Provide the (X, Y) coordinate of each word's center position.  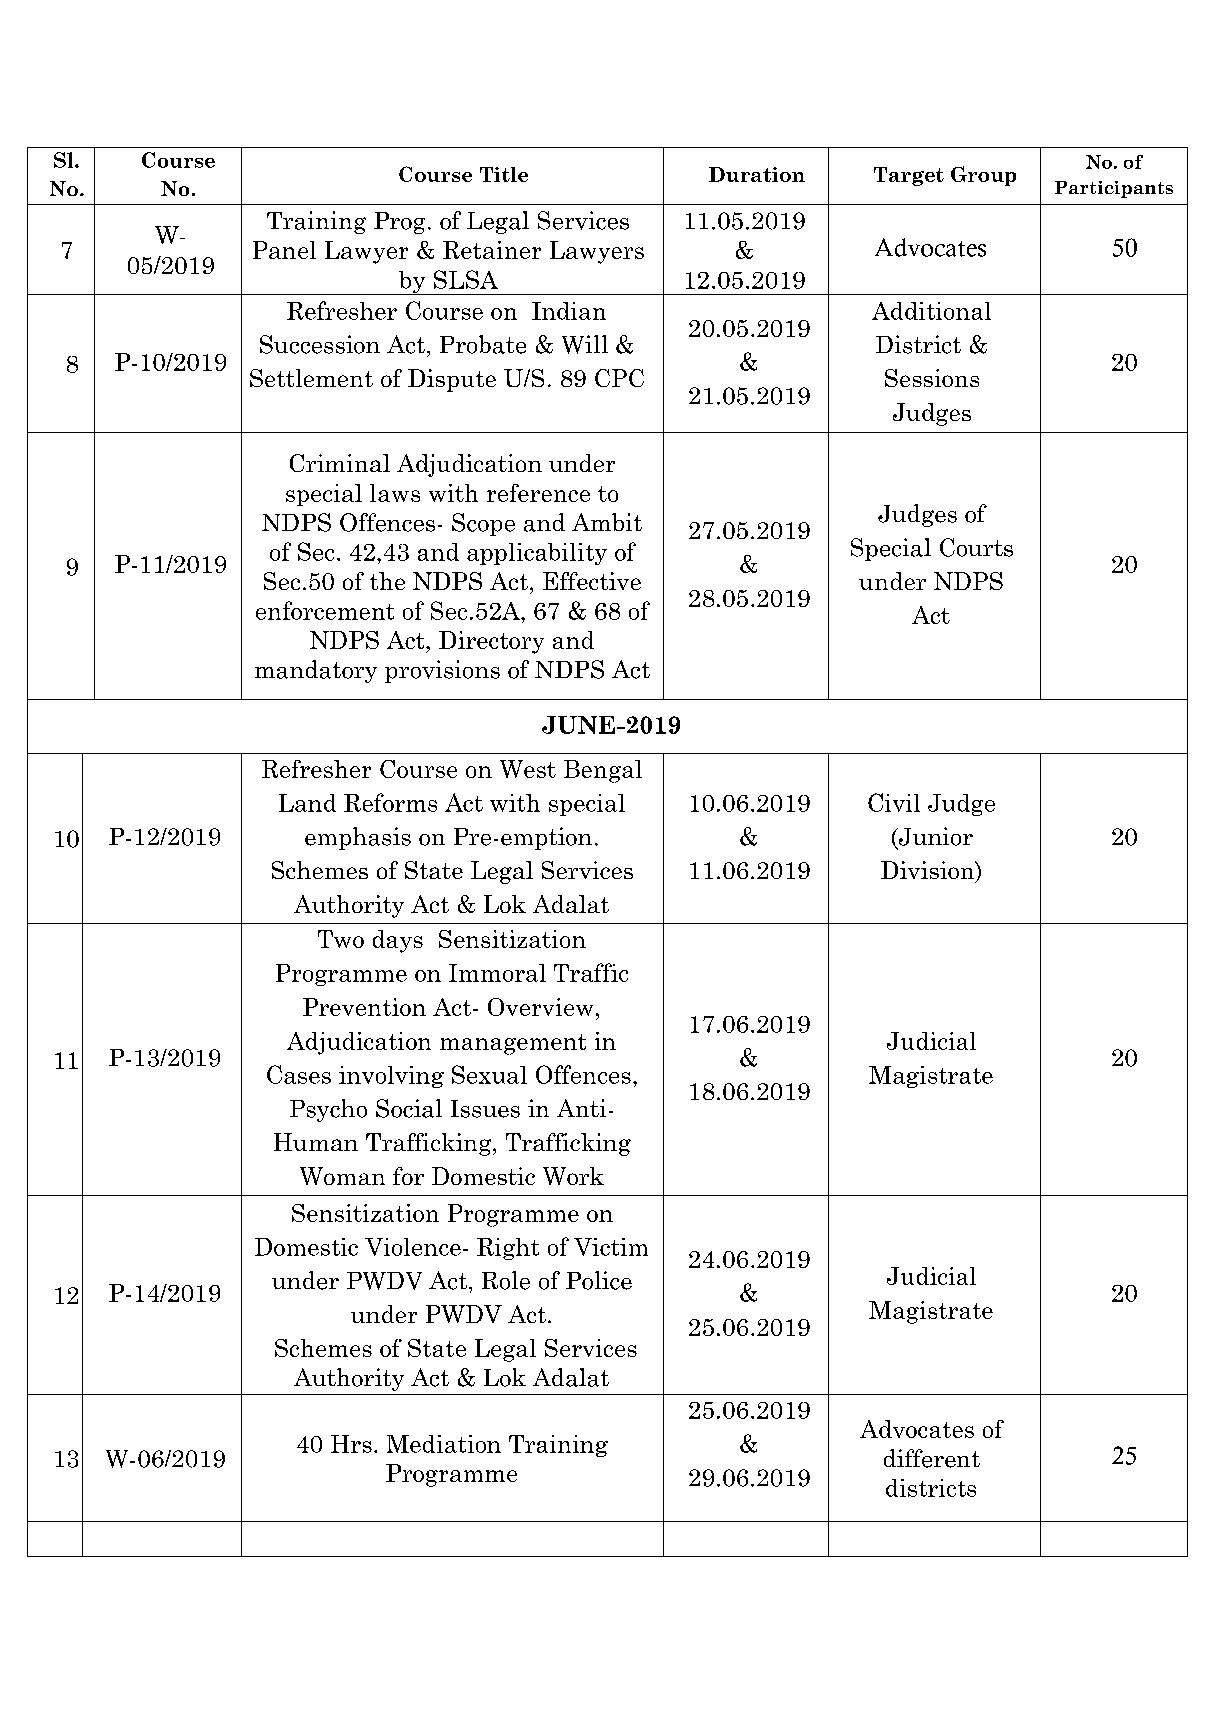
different (932, 1458)
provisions (442, 671)
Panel (284, 250)
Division (929, 871)
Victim (611, 1247)
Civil (894, 802)
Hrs (351, 1444)
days (398, 941)
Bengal (603, 771)
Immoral (497, 973)
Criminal (340, 463)
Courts (976, 547)
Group (983, 176)
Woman (342, 1176)
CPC (619, 378)
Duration (757, 174)
